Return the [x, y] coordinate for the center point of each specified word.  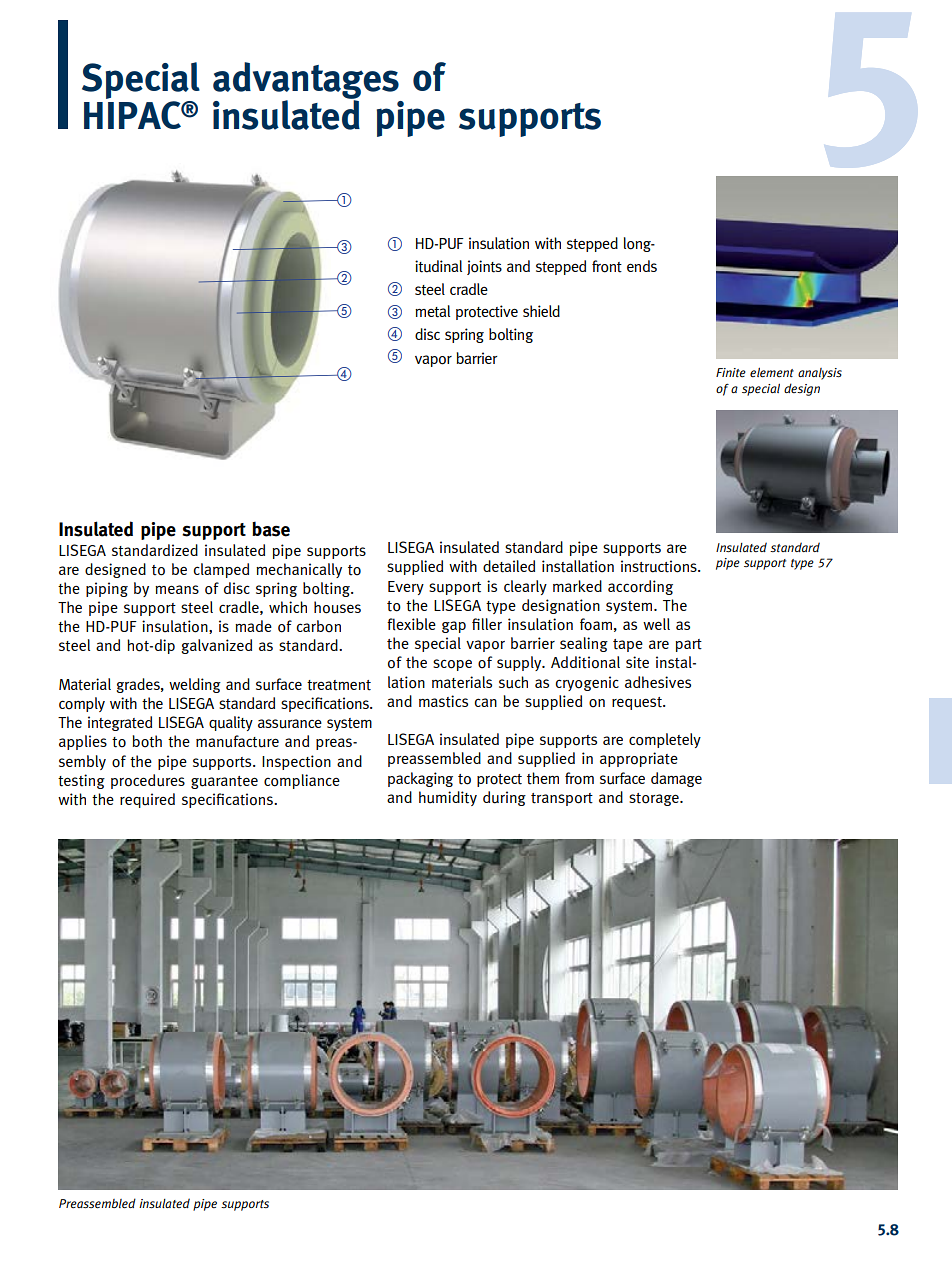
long [639, 244]
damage [676, 779]
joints [484, 267]
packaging [420, 779]
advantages [306, 81]
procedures [148, 781]
